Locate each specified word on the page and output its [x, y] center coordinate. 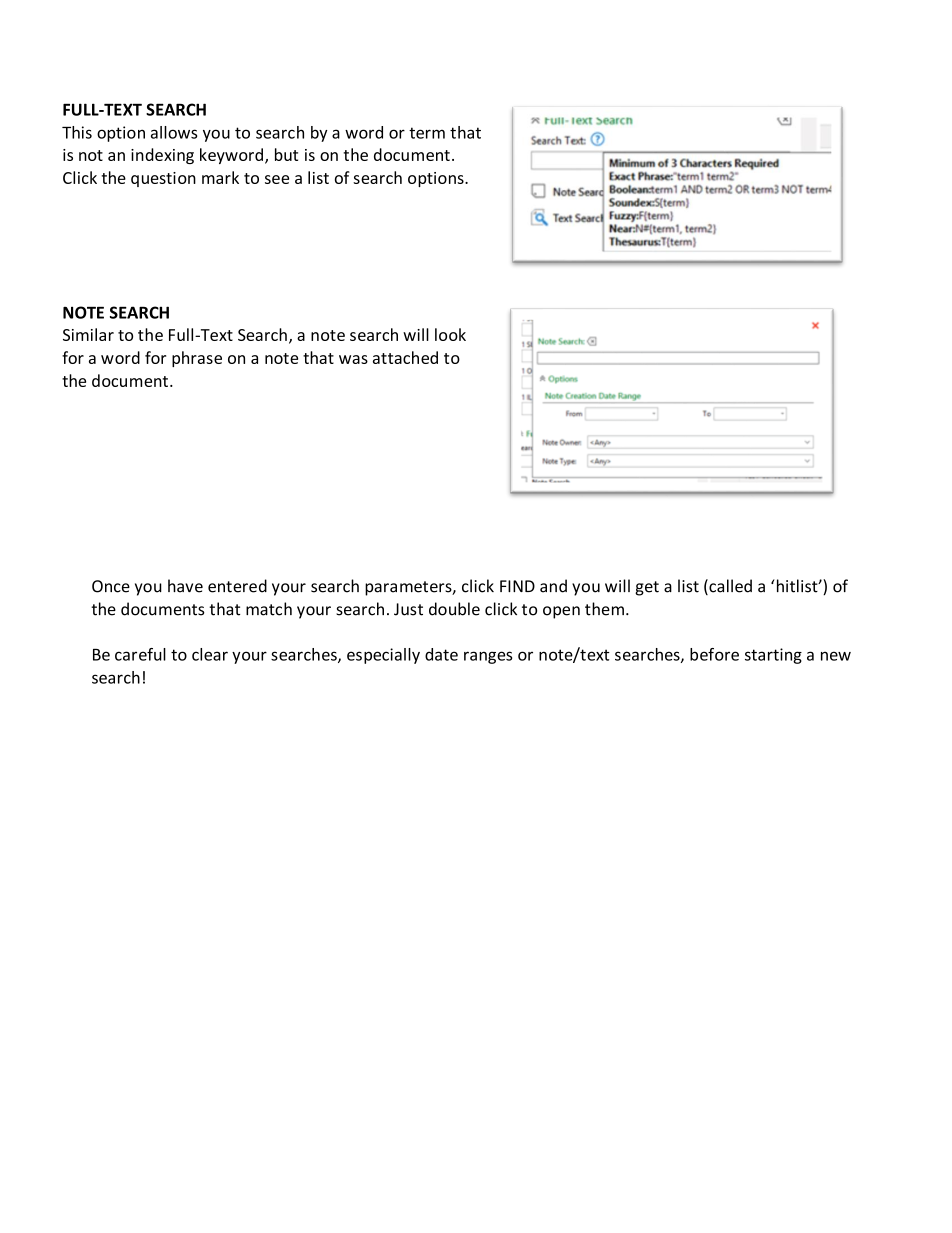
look [450, 334]
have [185, 586]
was [353, 359]
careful [140, 654]
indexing [162, 156]
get [647, 588]
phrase [197, 359]
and [553, 586]
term [427, 133]
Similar [88, 334]
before [714, 654]
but [286, 154]
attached [405, 357]
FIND [517, 586]
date [441, 654]
